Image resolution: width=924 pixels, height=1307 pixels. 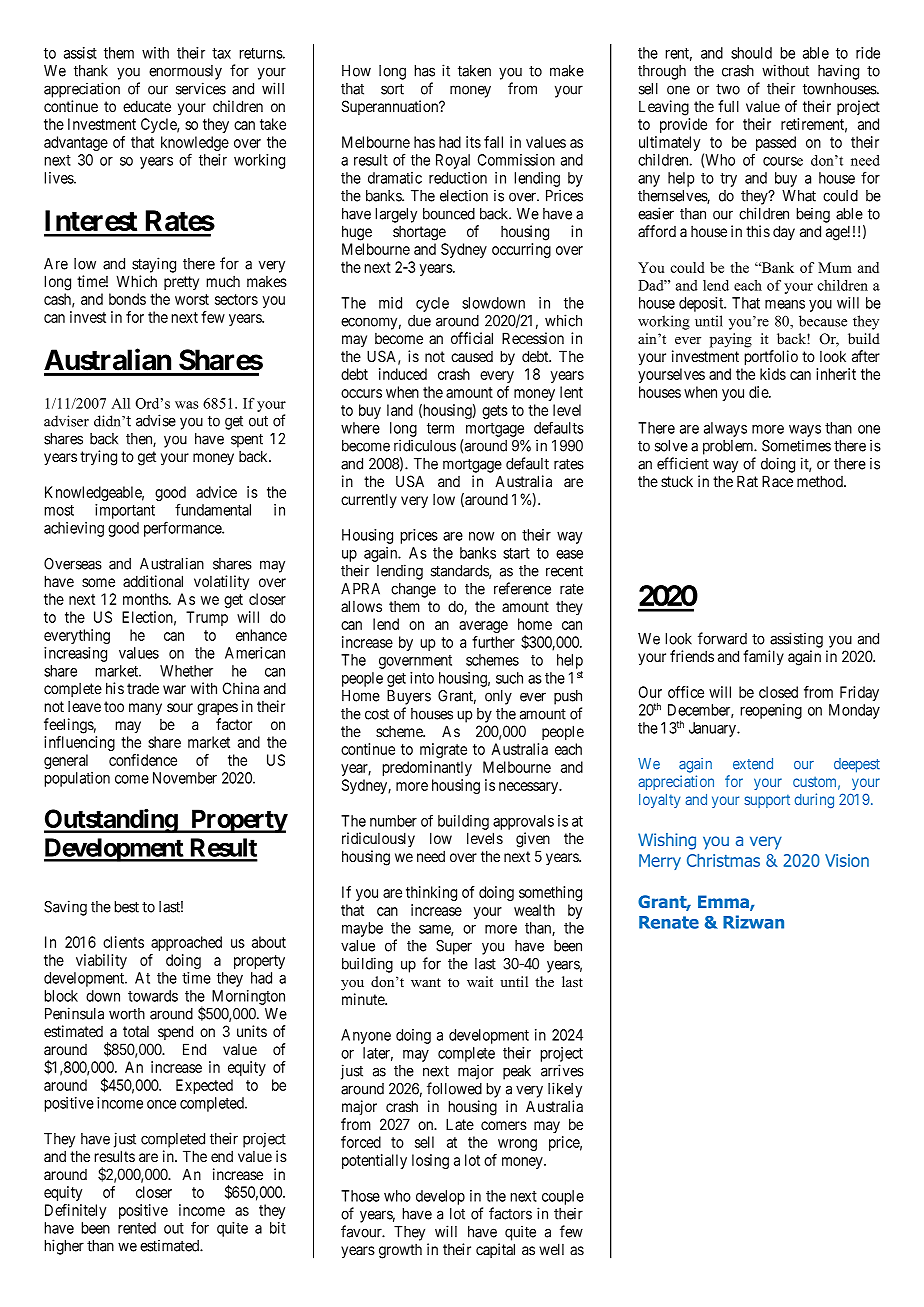 I want to click on caused, so click(x=472, y=356).
